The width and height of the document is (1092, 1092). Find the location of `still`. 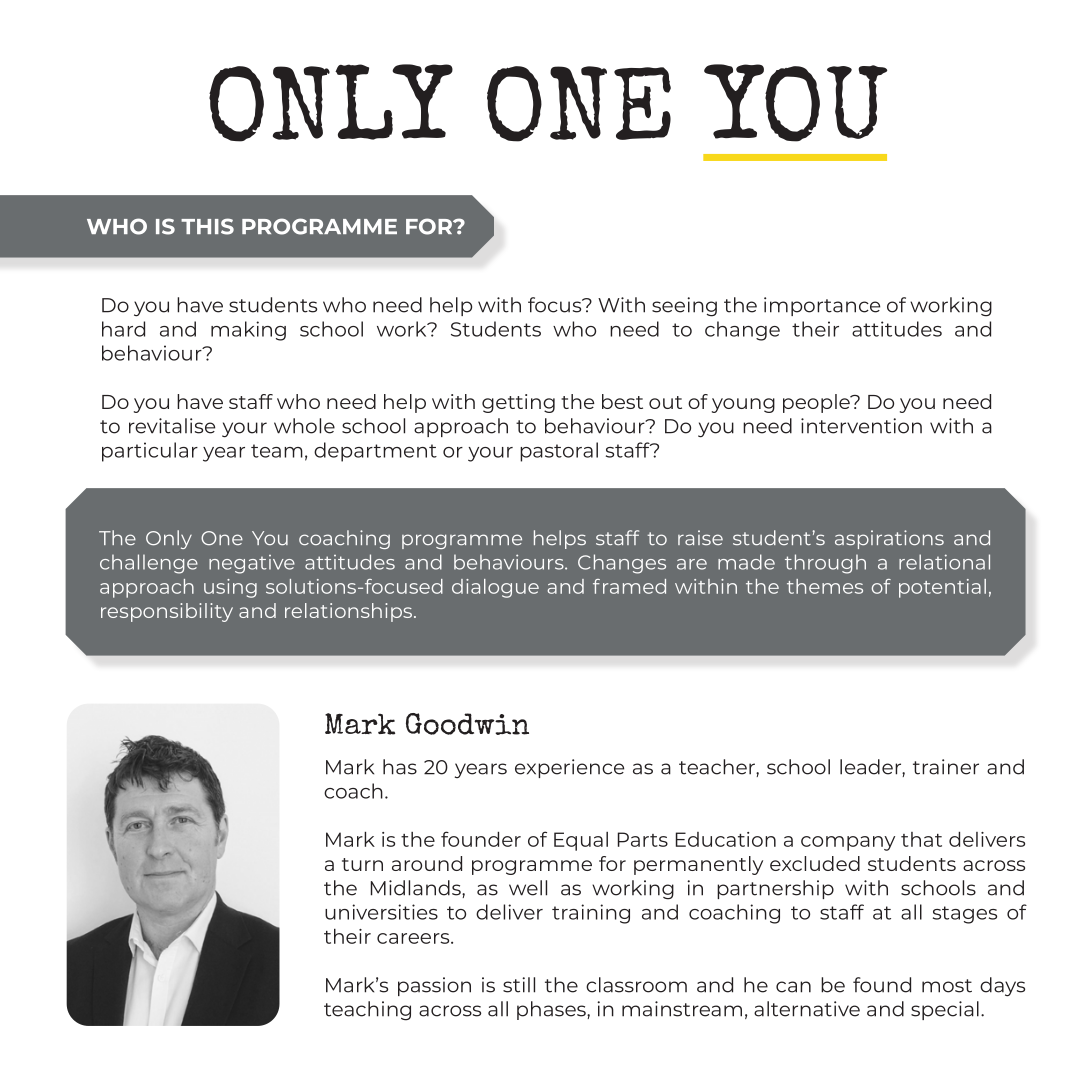

still is located at coordinates (519, 985).
